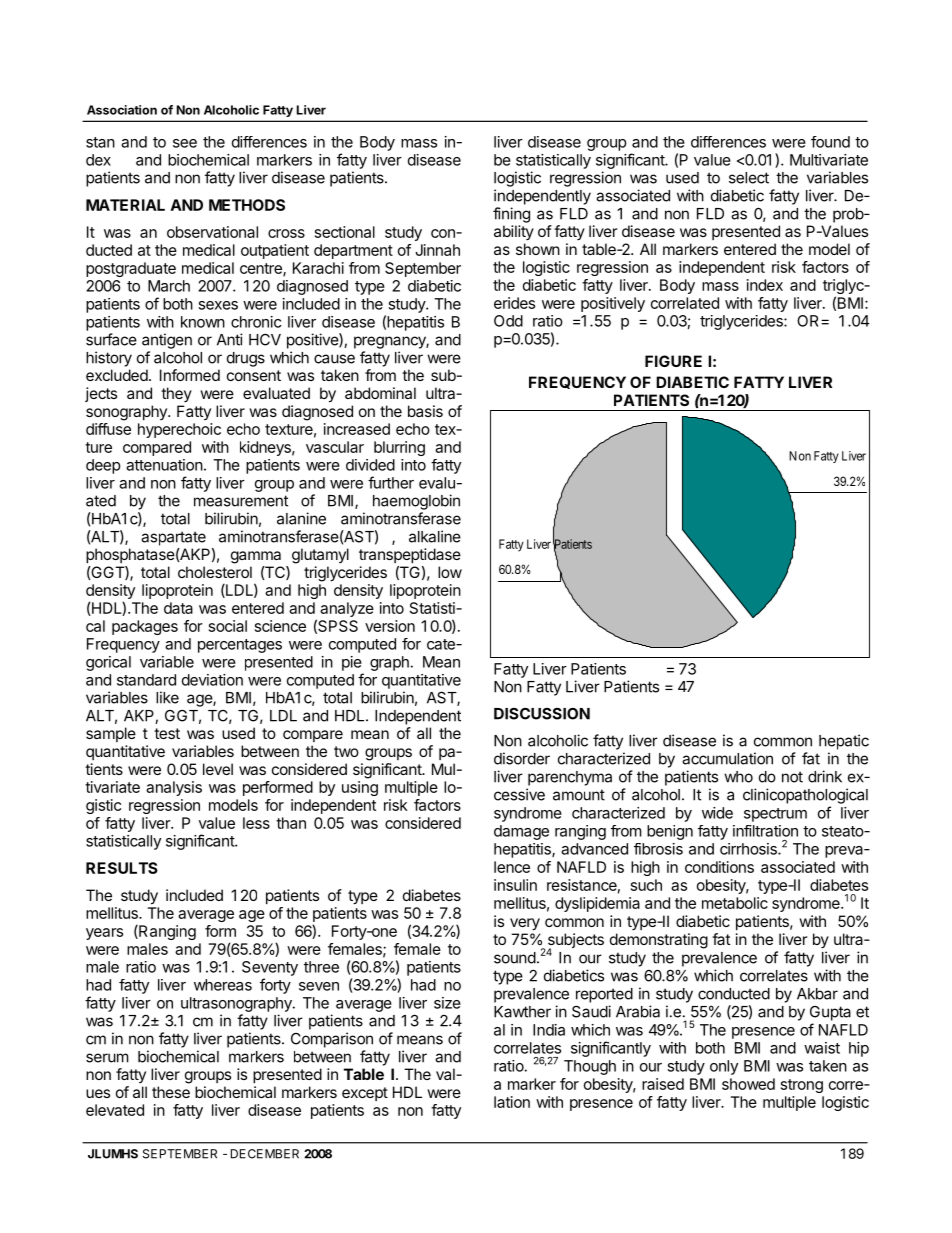  Describe the element at coordinates (748, 1084) in the screenshot. I see `showed` at that location.
